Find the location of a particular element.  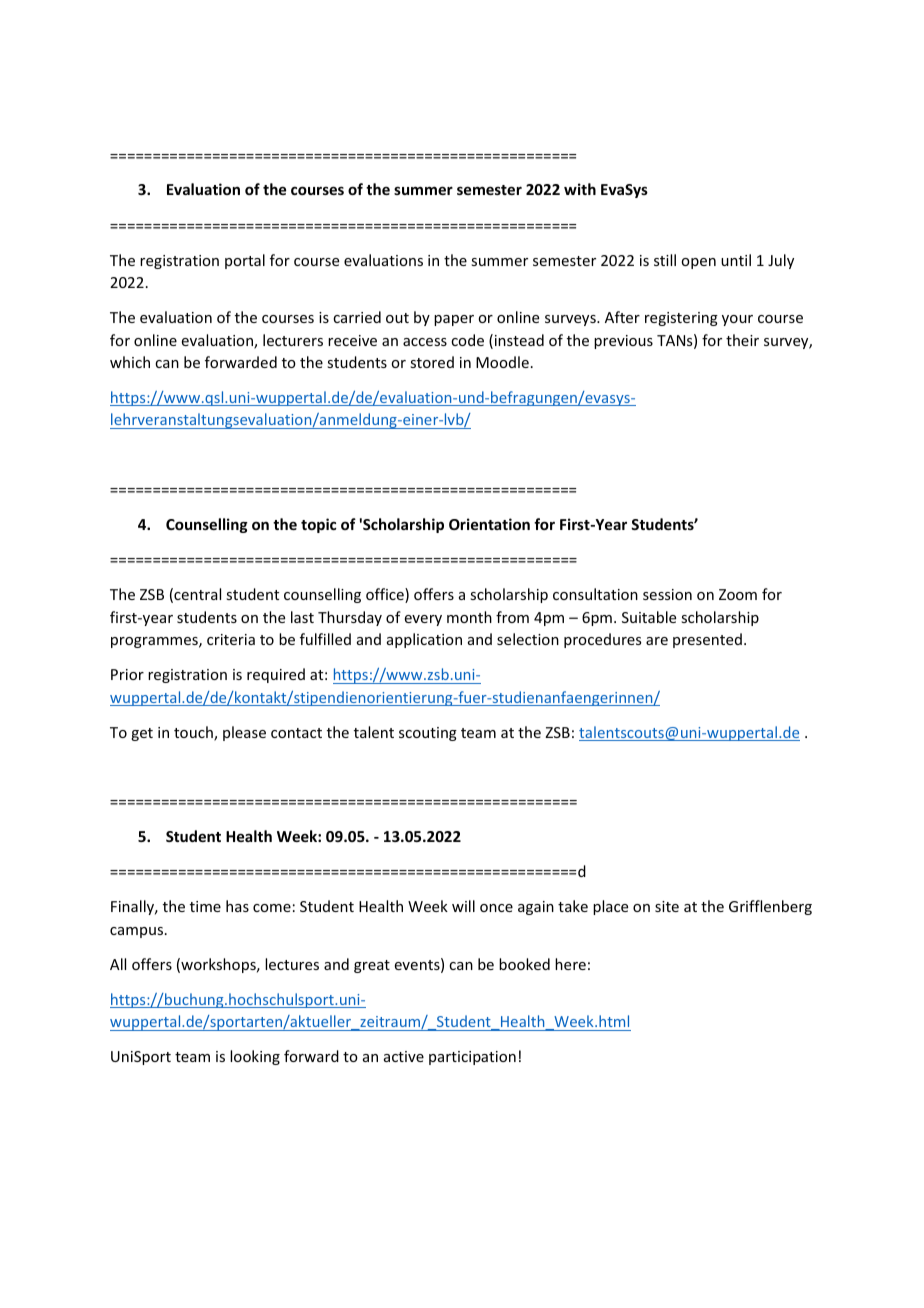

participation is located at coordinates (472, 1058).
